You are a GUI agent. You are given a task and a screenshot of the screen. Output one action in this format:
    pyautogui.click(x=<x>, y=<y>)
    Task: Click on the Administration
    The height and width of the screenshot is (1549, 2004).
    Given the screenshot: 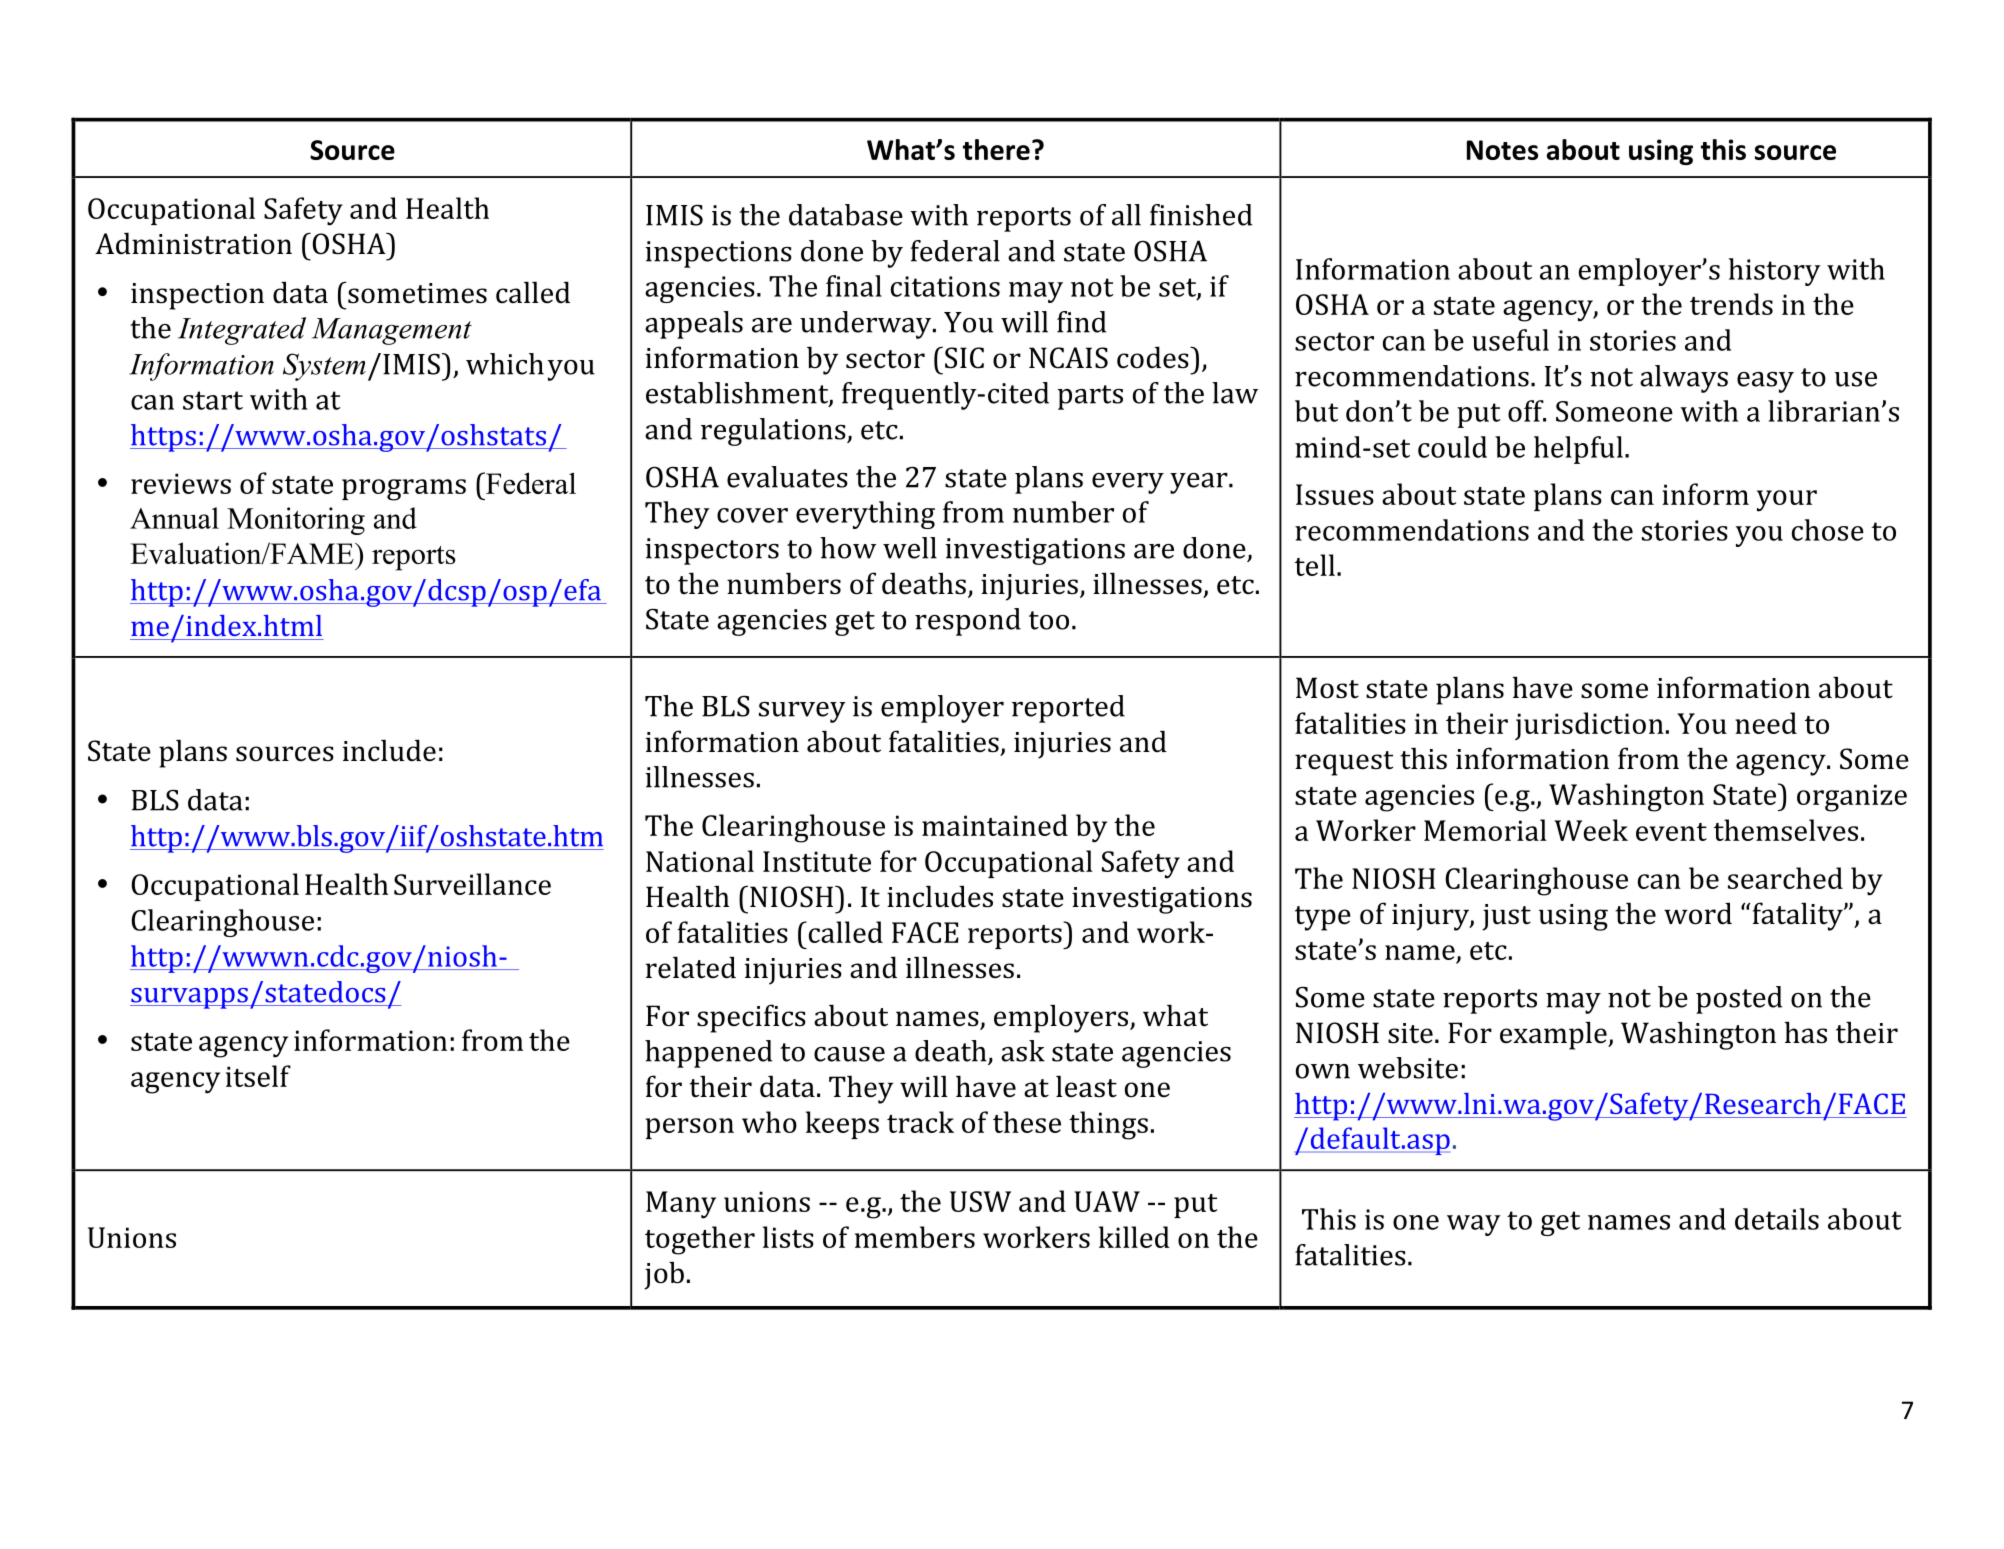 What is the action you would take?
    pyautogui.click(x=193, y=243)
